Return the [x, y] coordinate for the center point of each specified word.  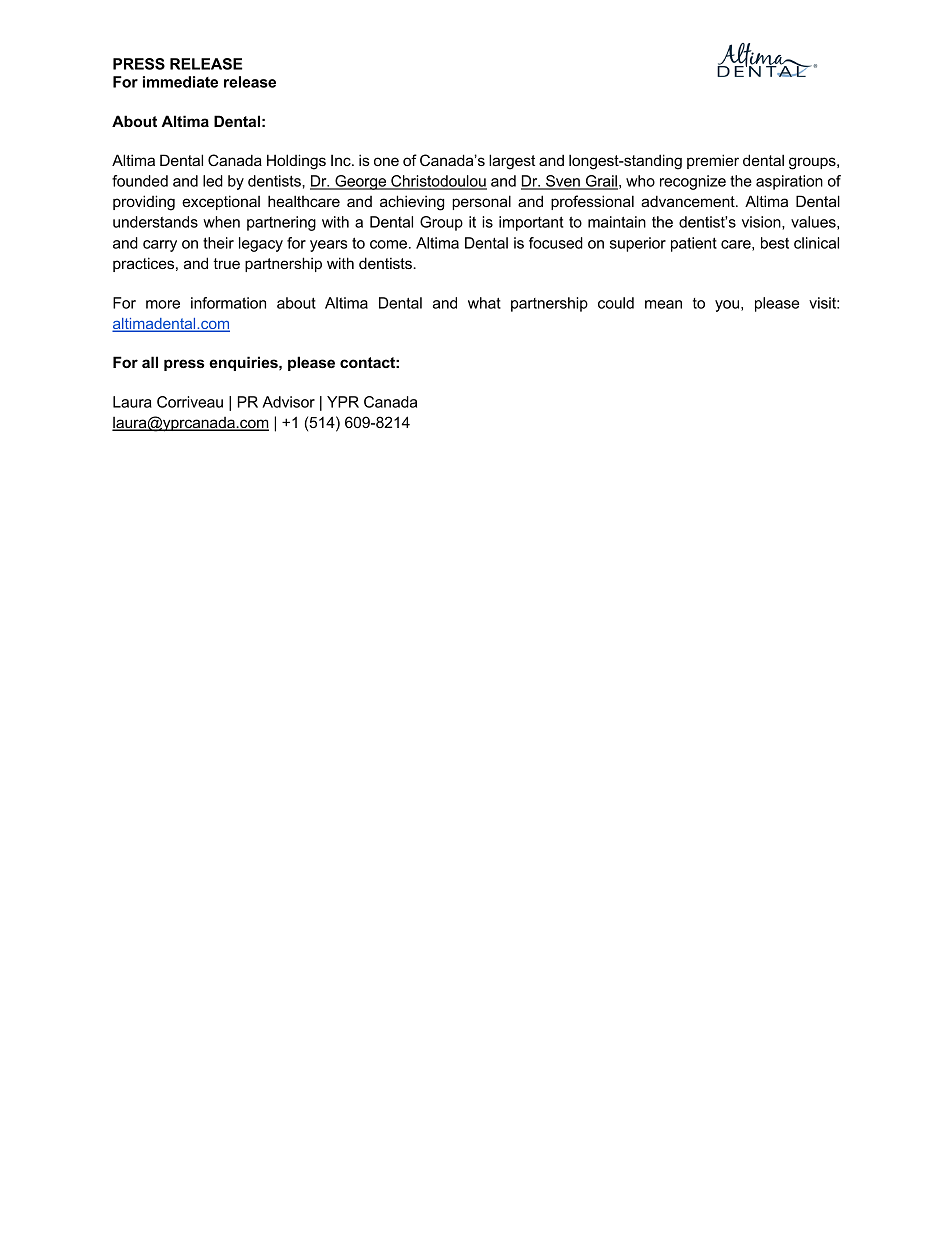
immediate [180, 82]
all [150, 362]
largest [512, 162]
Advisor [288, 402]
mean [663, 304]
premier [713, 161]
